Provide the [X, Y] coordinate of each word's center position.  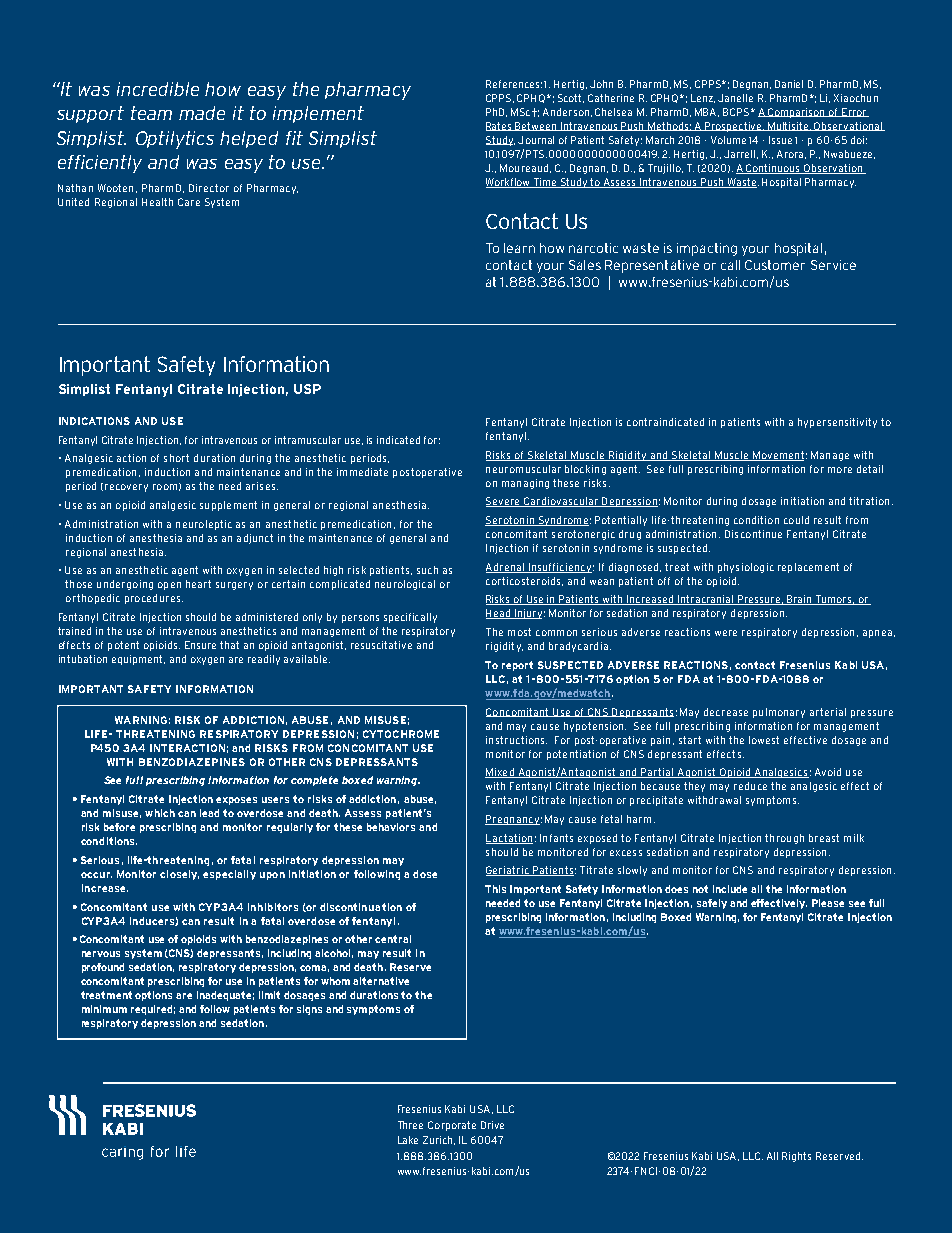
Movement [777, 456]
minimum [104, 1009]
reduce [750, 786]
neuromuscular [523, 469]
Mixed [500, 773]
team [151, 113]
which [160, 813]
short [176, 458]
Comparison [797, 113]
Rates [500, 126]
